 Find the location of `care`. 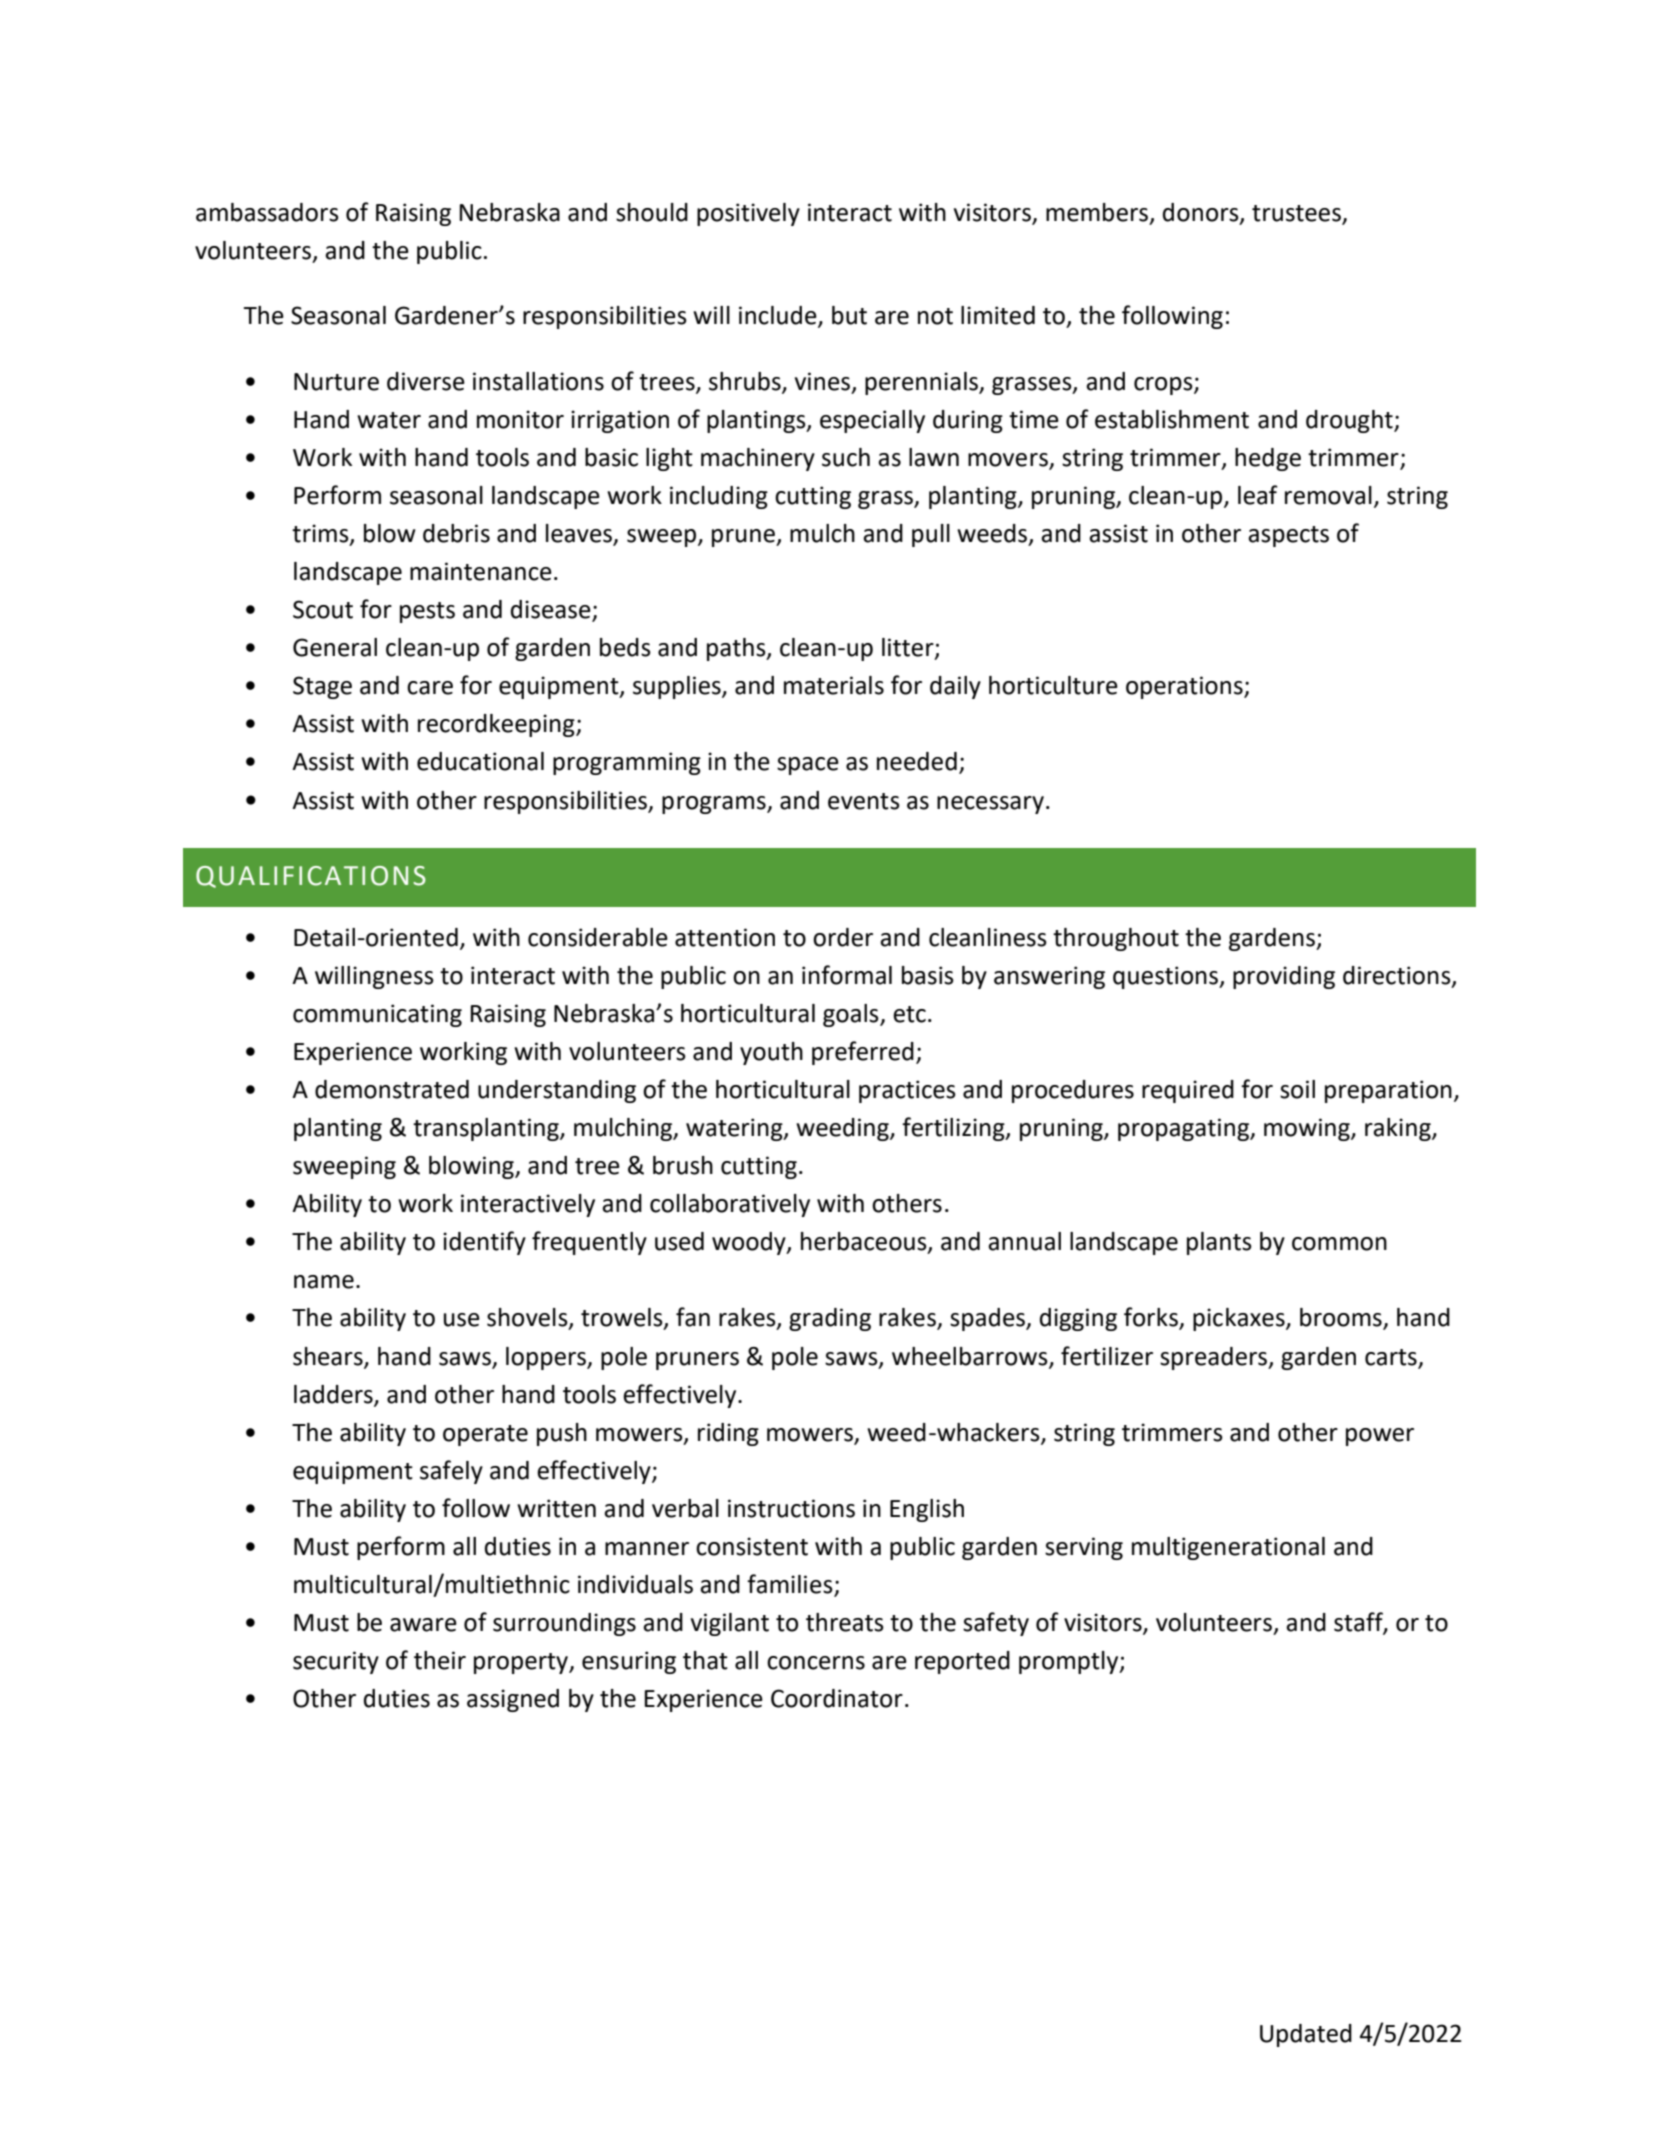

care is located at coordinates (430, 688).
